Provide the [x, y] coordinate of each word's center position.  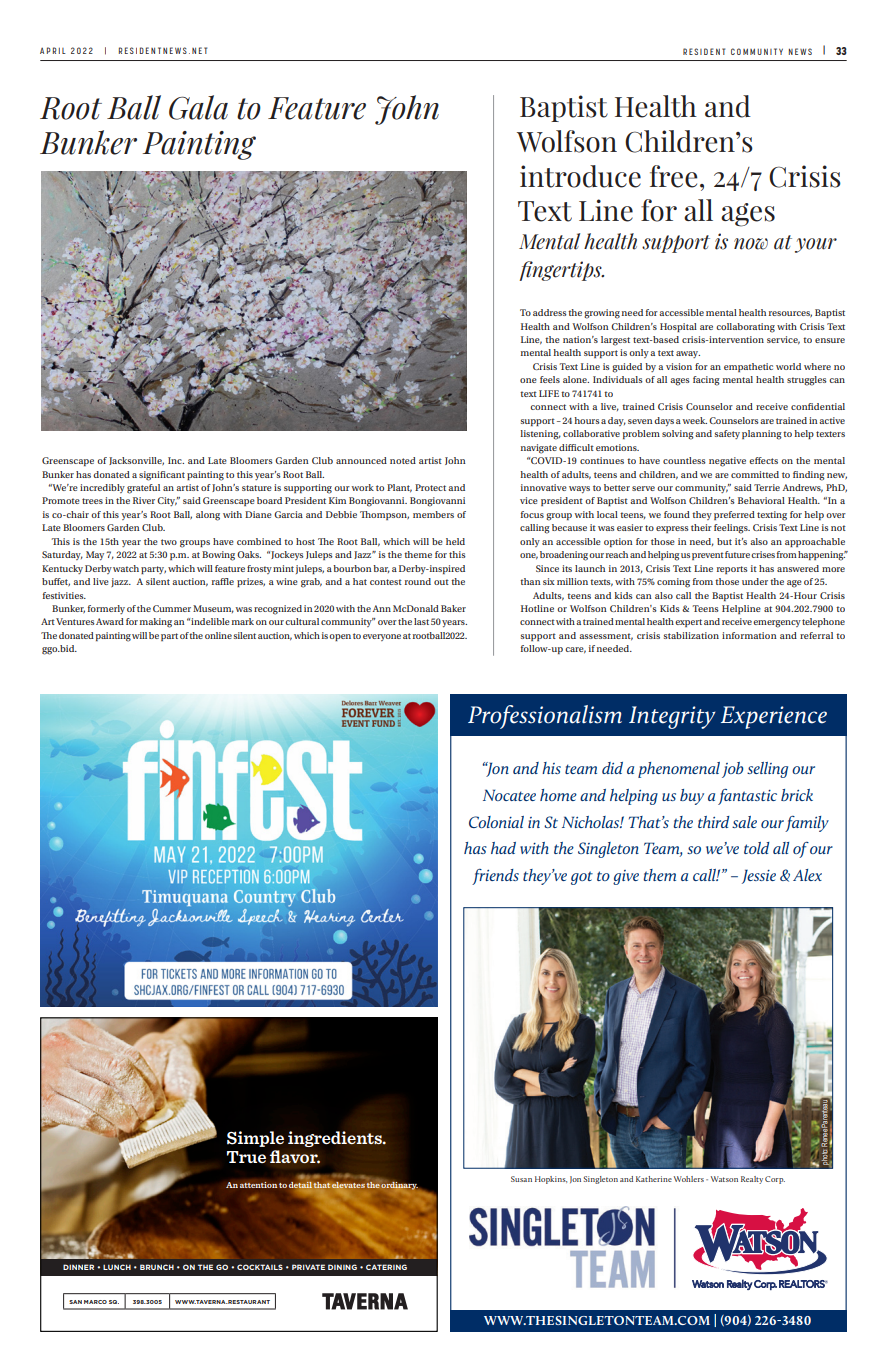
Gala [198, 107]
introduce [580, 176]
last [421, 621]
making [156, 623]
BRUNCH [157, 1267]
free [674, 176]
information [749, 635]
